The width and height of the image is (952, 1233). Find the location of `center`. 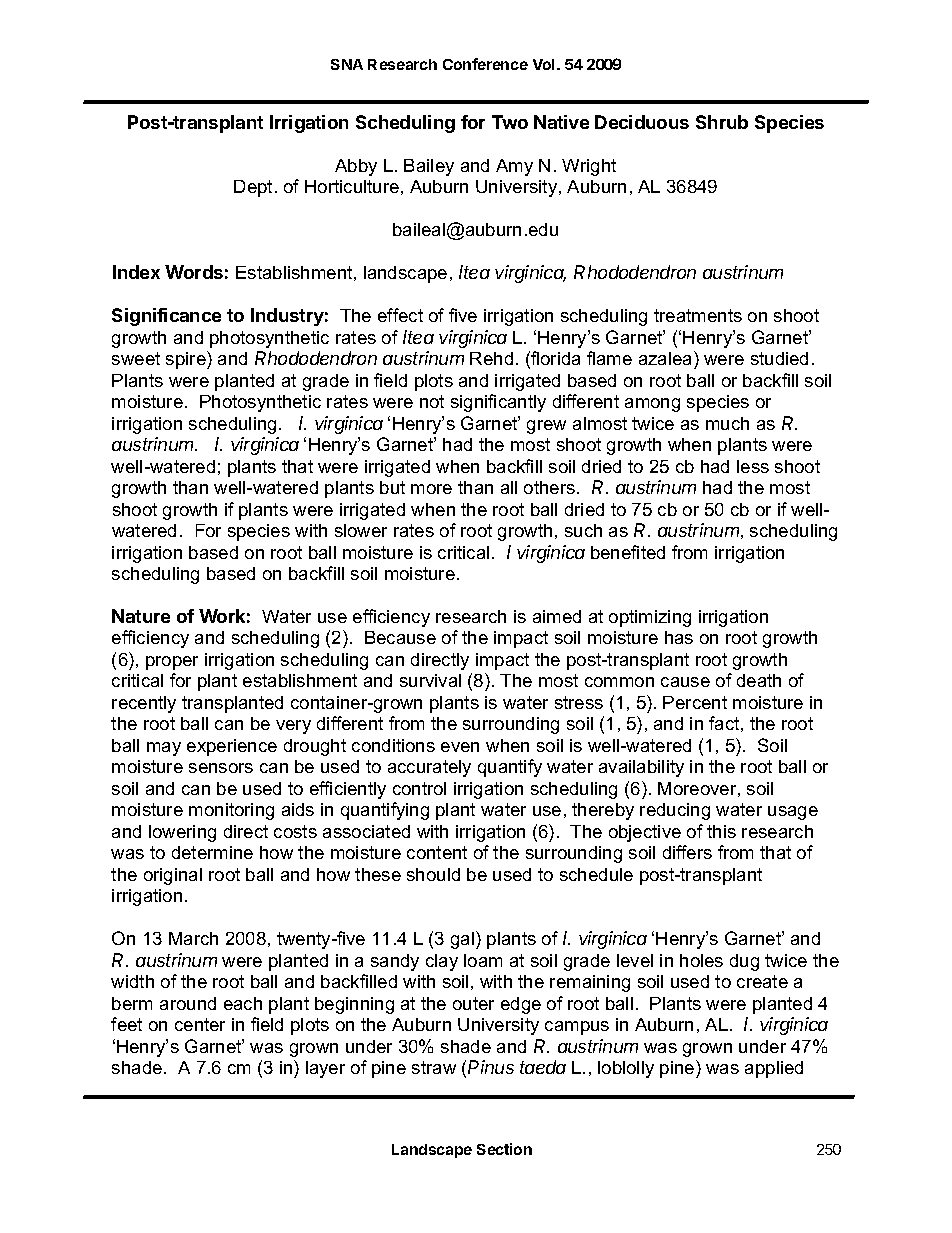

center is located at coordinates (200, 1024).
